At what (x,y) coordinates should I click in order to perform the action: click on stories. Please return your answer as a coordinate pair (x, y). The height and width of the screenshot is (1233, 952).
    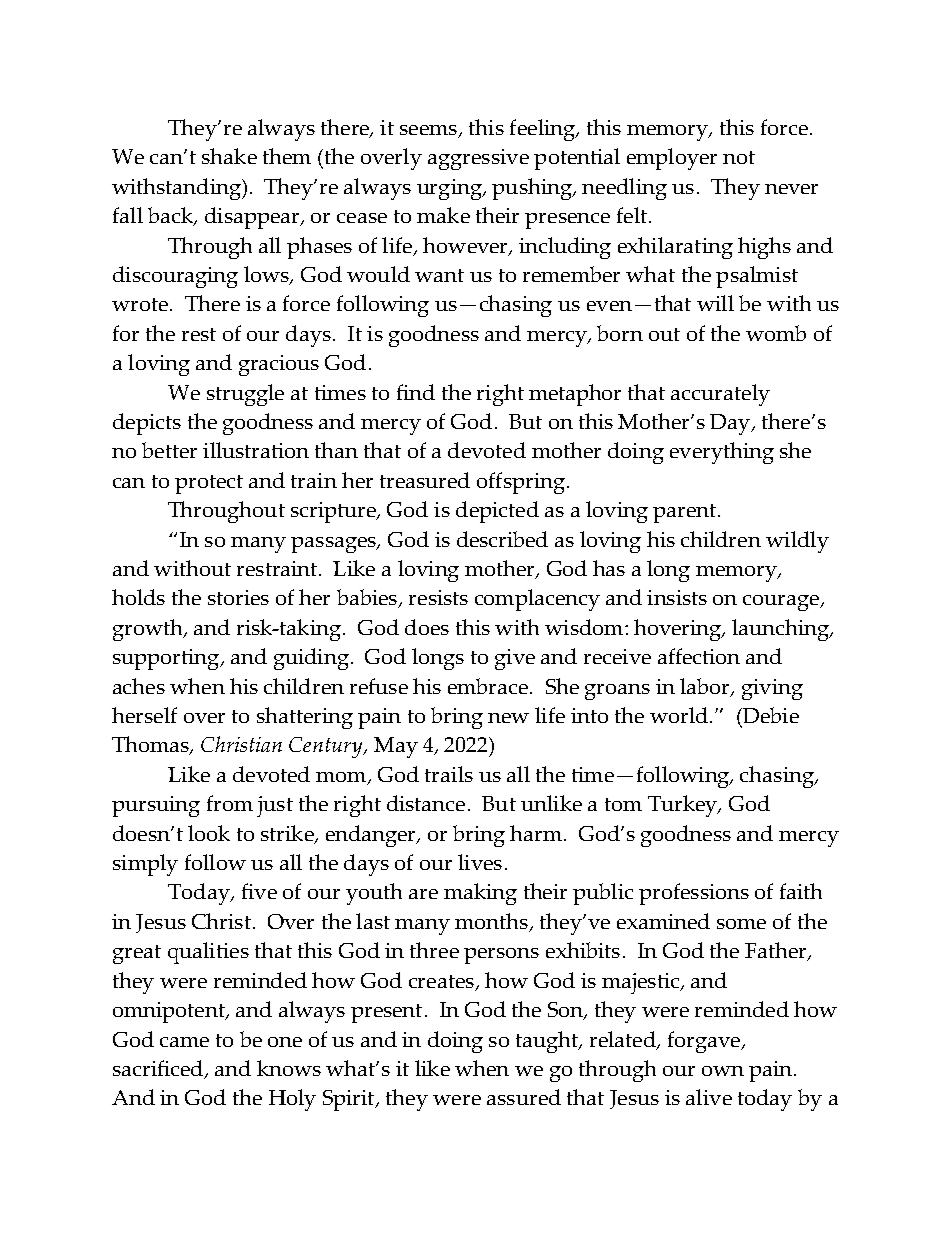
    Looking at the image, I should click on (238, 597).
